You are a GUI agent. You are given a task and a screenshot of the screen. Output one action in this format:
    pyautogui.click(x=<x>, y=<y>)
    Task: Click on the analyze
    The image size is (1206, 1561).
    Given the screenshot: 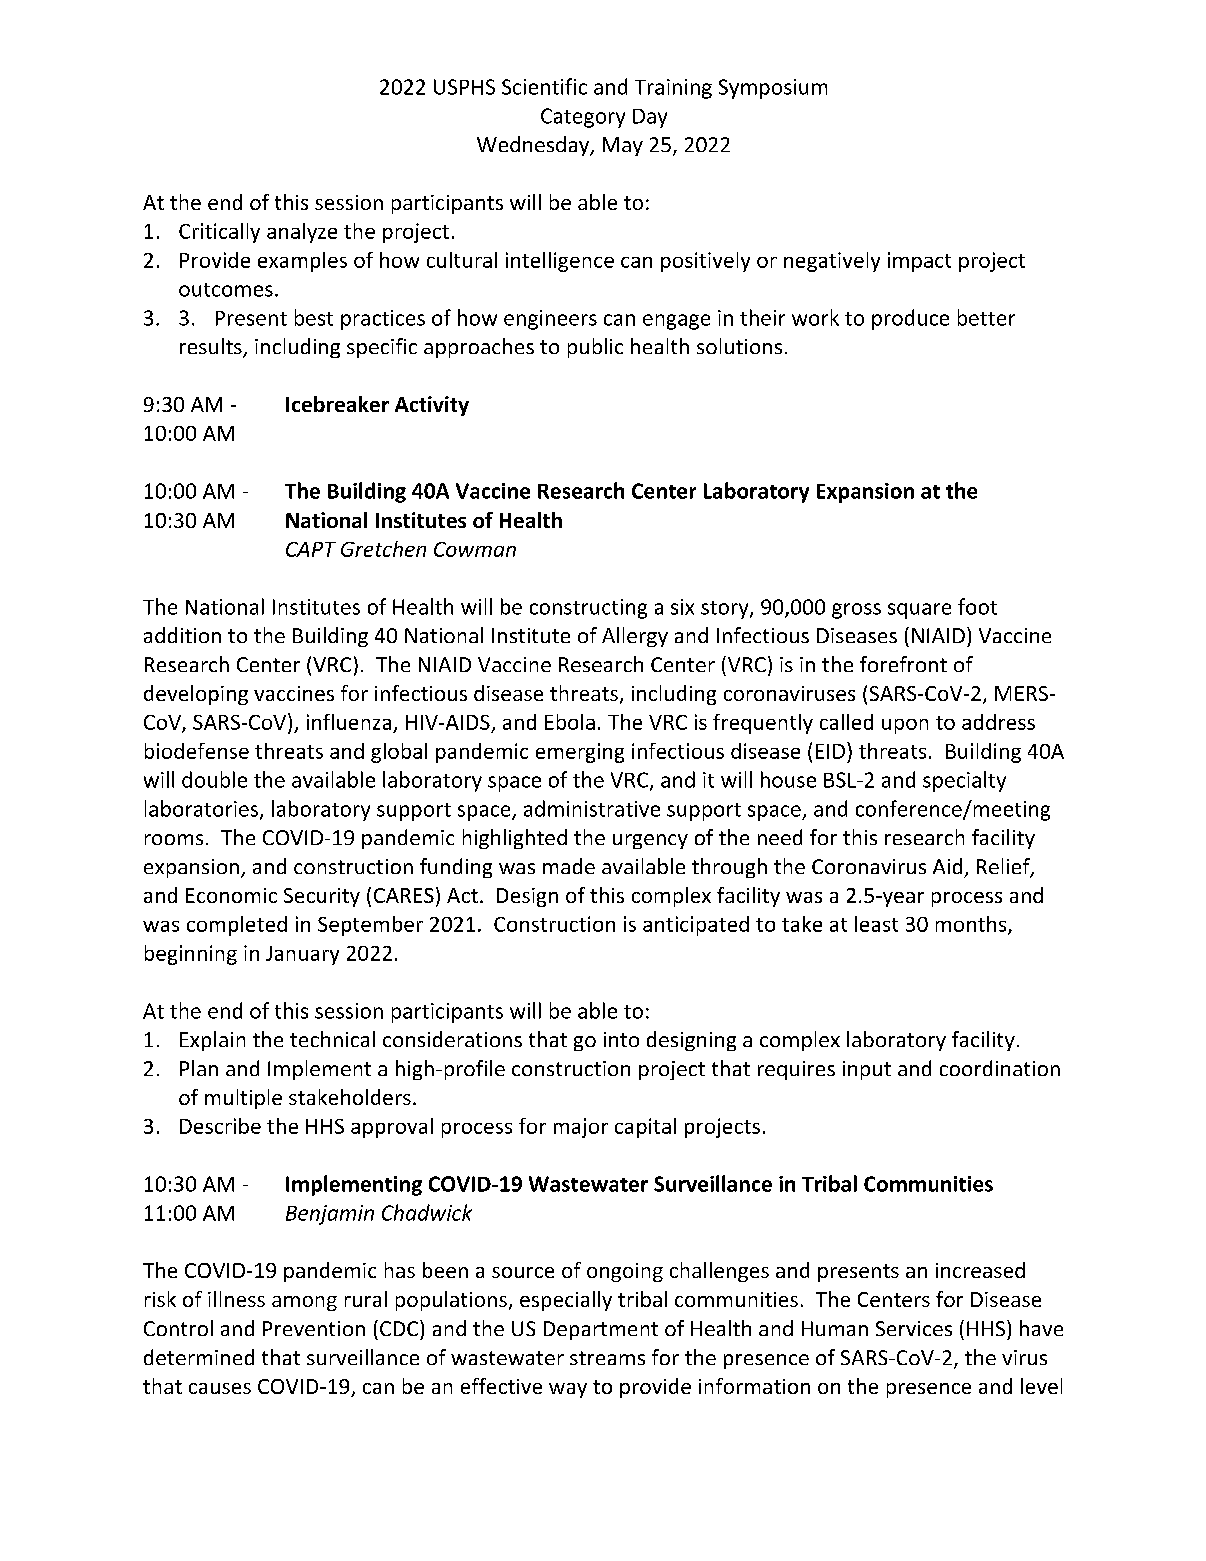 What is the action you would take?
    pyautogui.click(x=302, y=233)
